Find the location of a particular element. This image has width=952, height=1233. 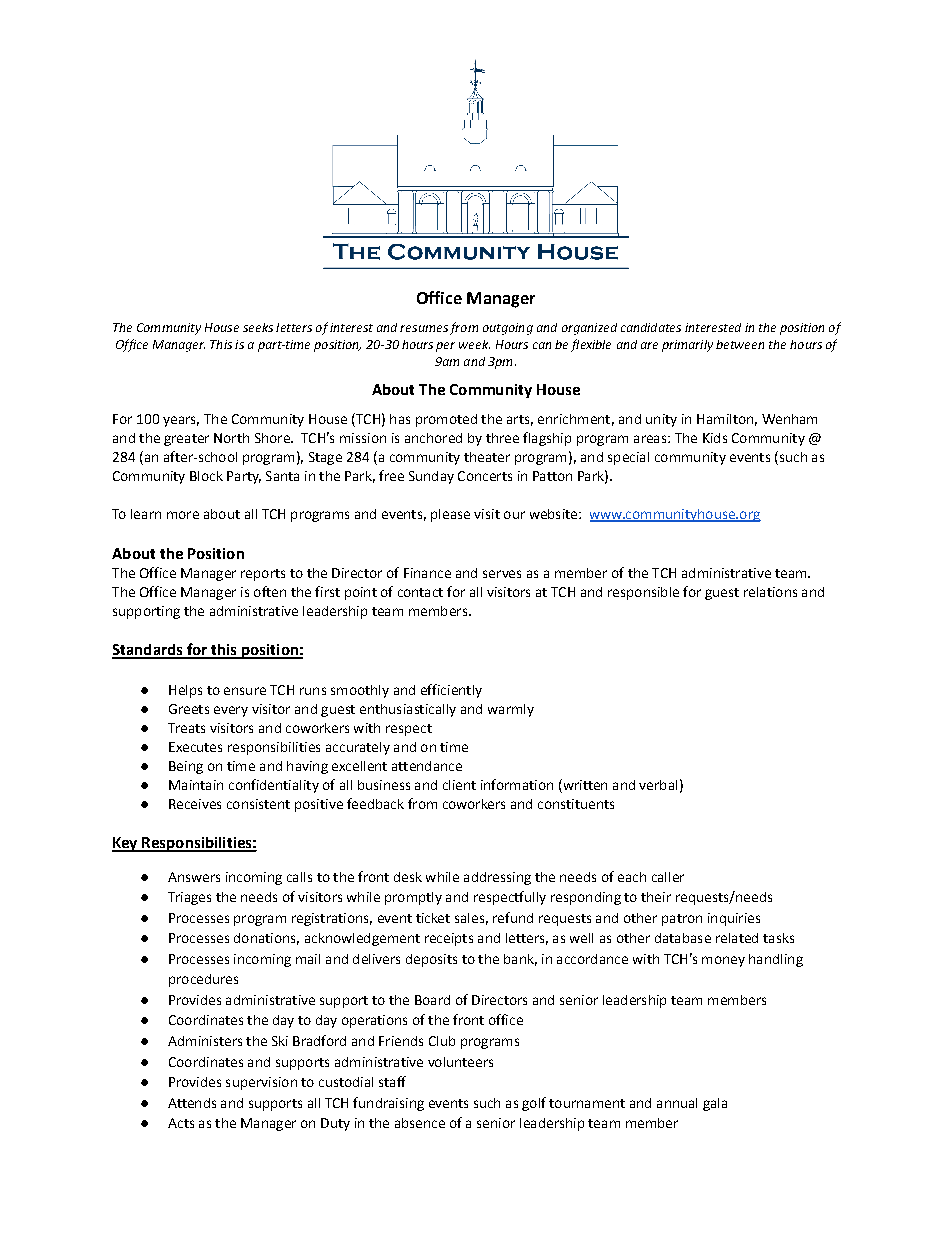

seeks is located at coordinates (258, 327).
